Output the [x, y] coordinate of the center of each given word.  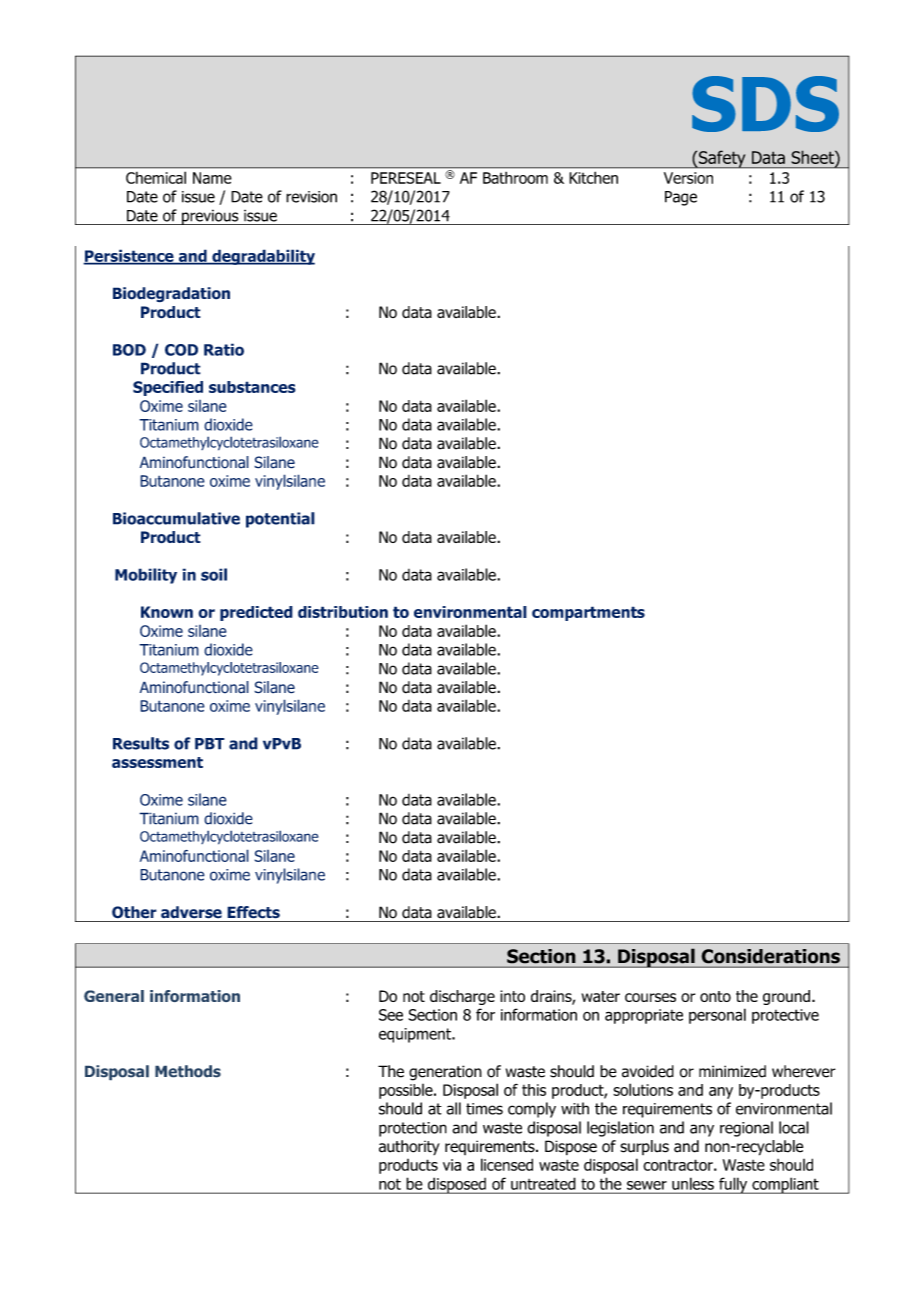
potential [280, 520]
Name [212, 178]
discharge [462, 997]
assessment [157, 762]
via [452, 1165]
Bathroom [515, 178]
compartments [588, 613]
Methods [188, 1071]
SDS [765, 104]
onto [715, 996]
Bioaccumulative [176, 518]
